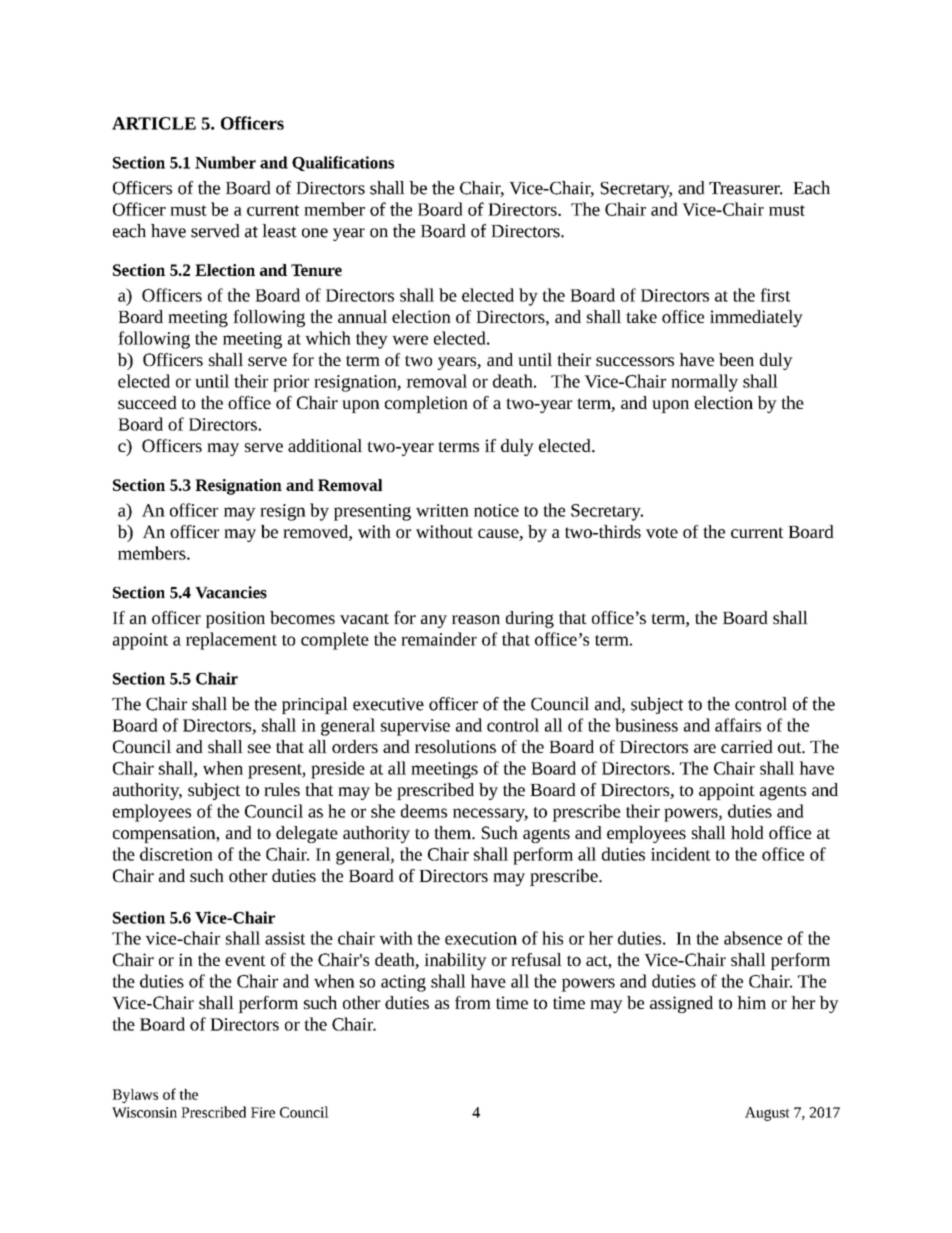  Describe the element at coordinates (775, 295) in the image. I see `first` at that location.
